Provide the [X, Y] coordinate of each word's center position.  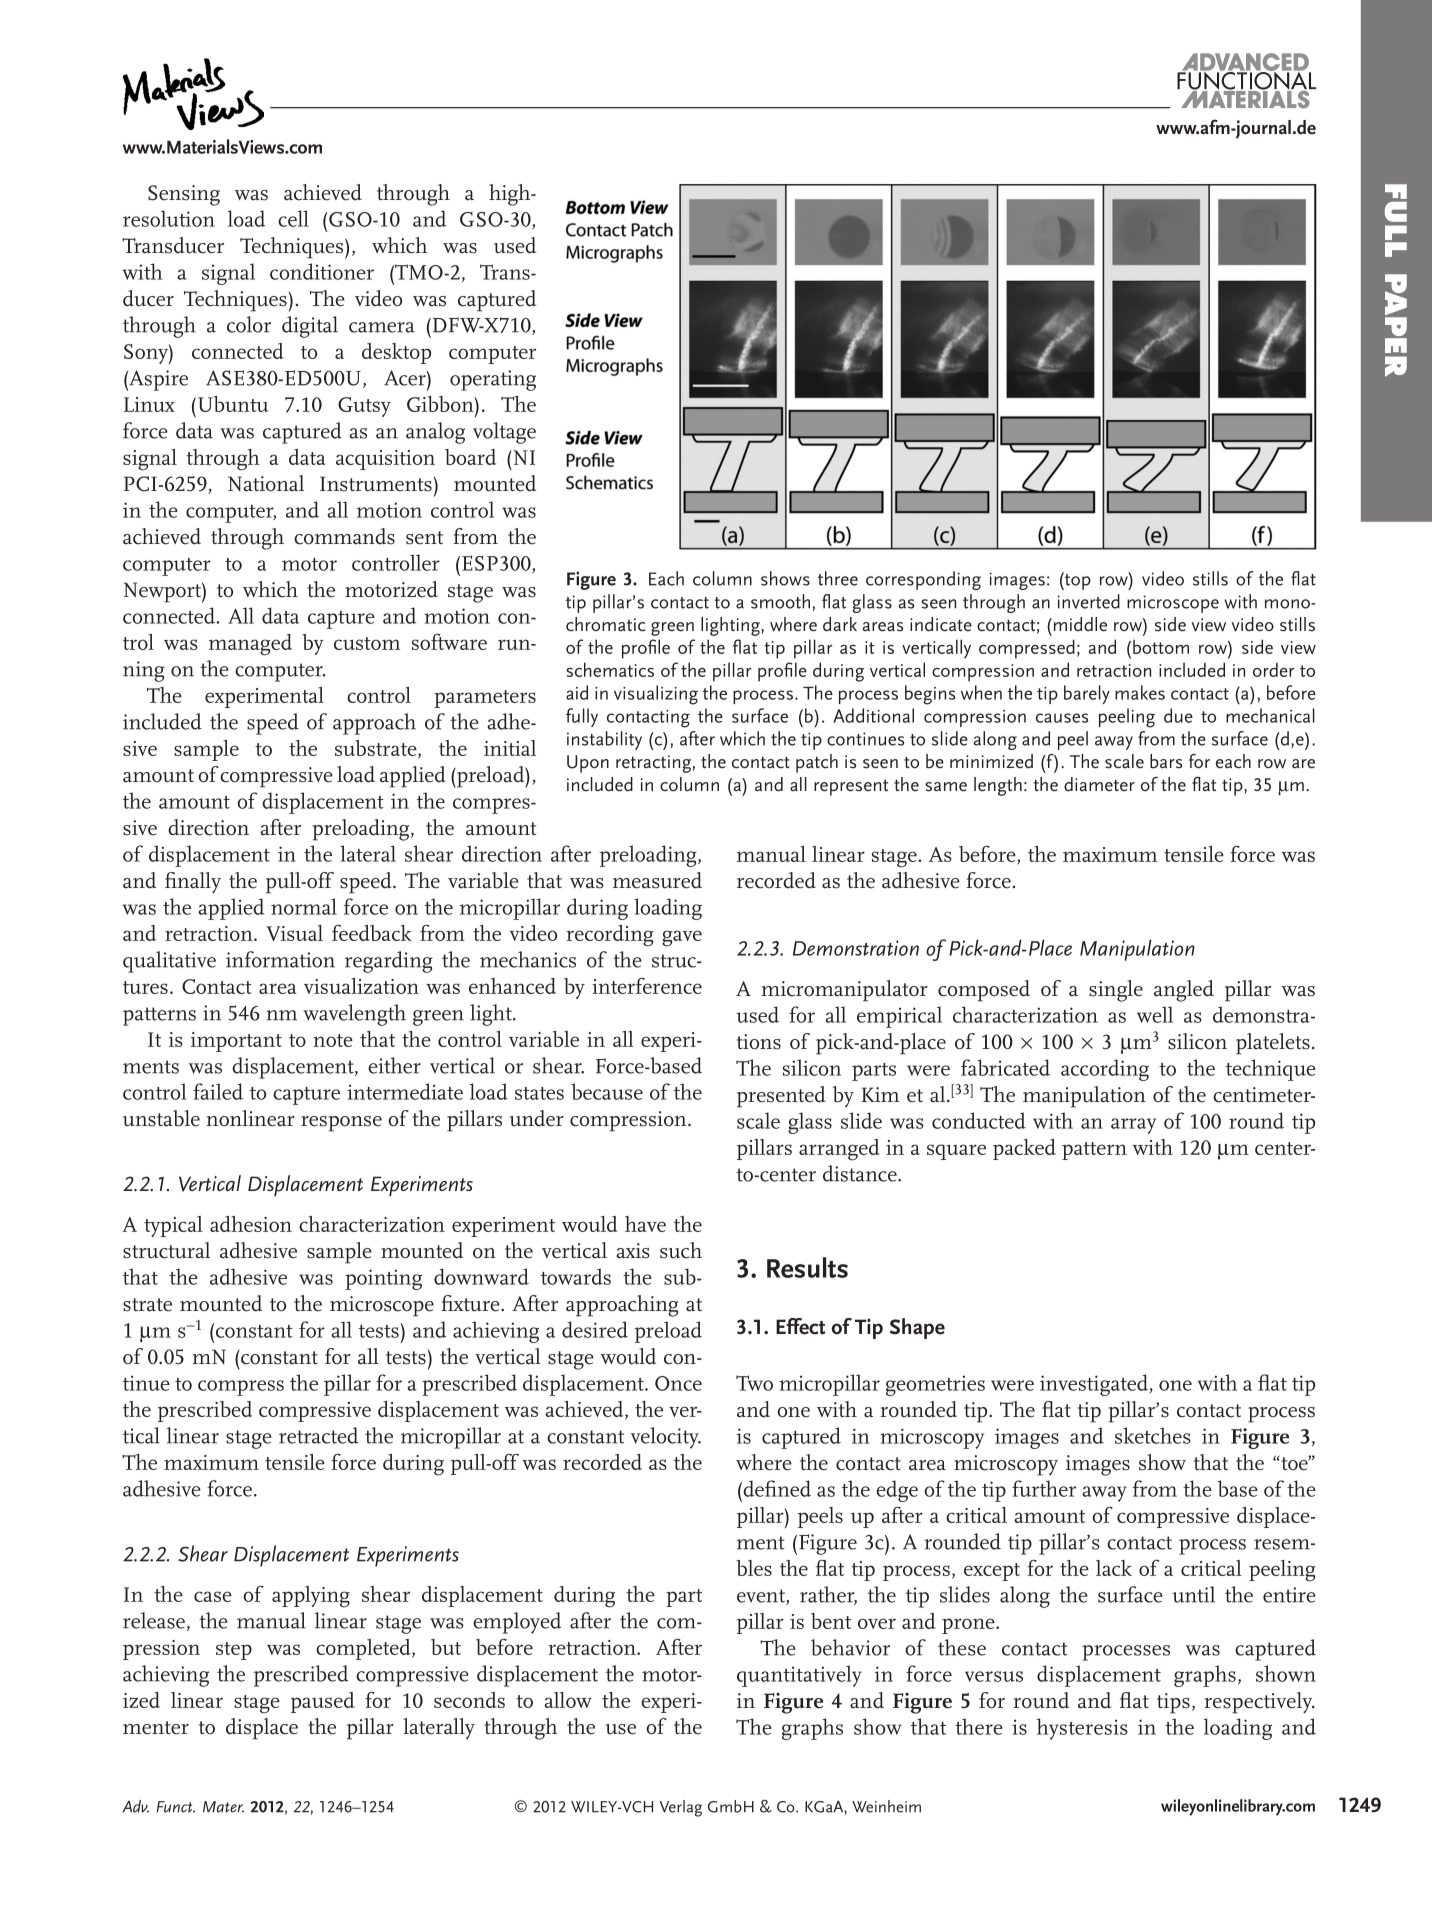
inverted [1088, 601]
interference [647, 986]
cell [293, 218]
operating [493, 380]
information [280, 959]
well [1155, 1014]
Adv [135, 1806]
